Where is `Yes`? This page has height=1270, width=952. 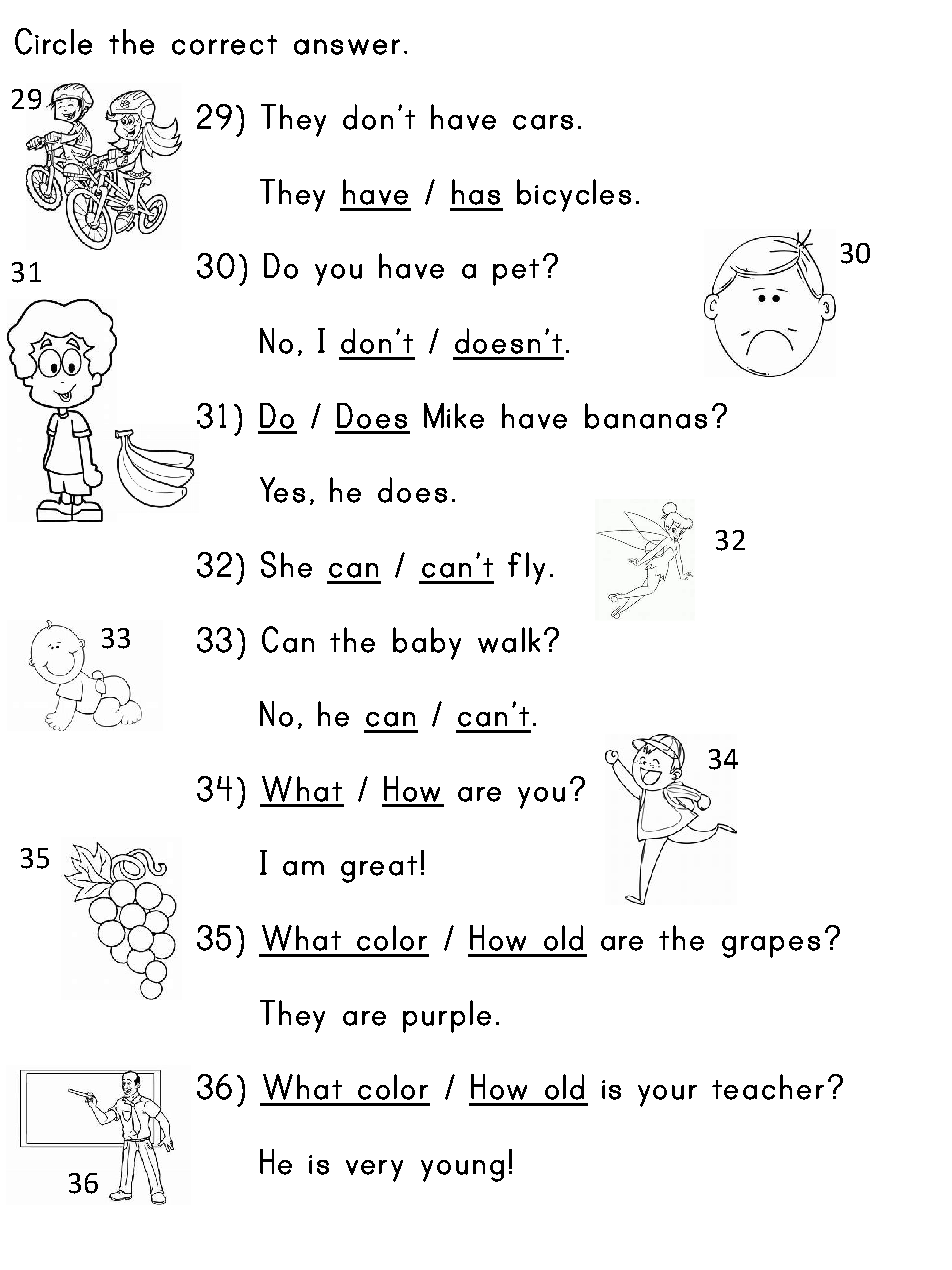
Yes is located at coordinates (282, 490).
